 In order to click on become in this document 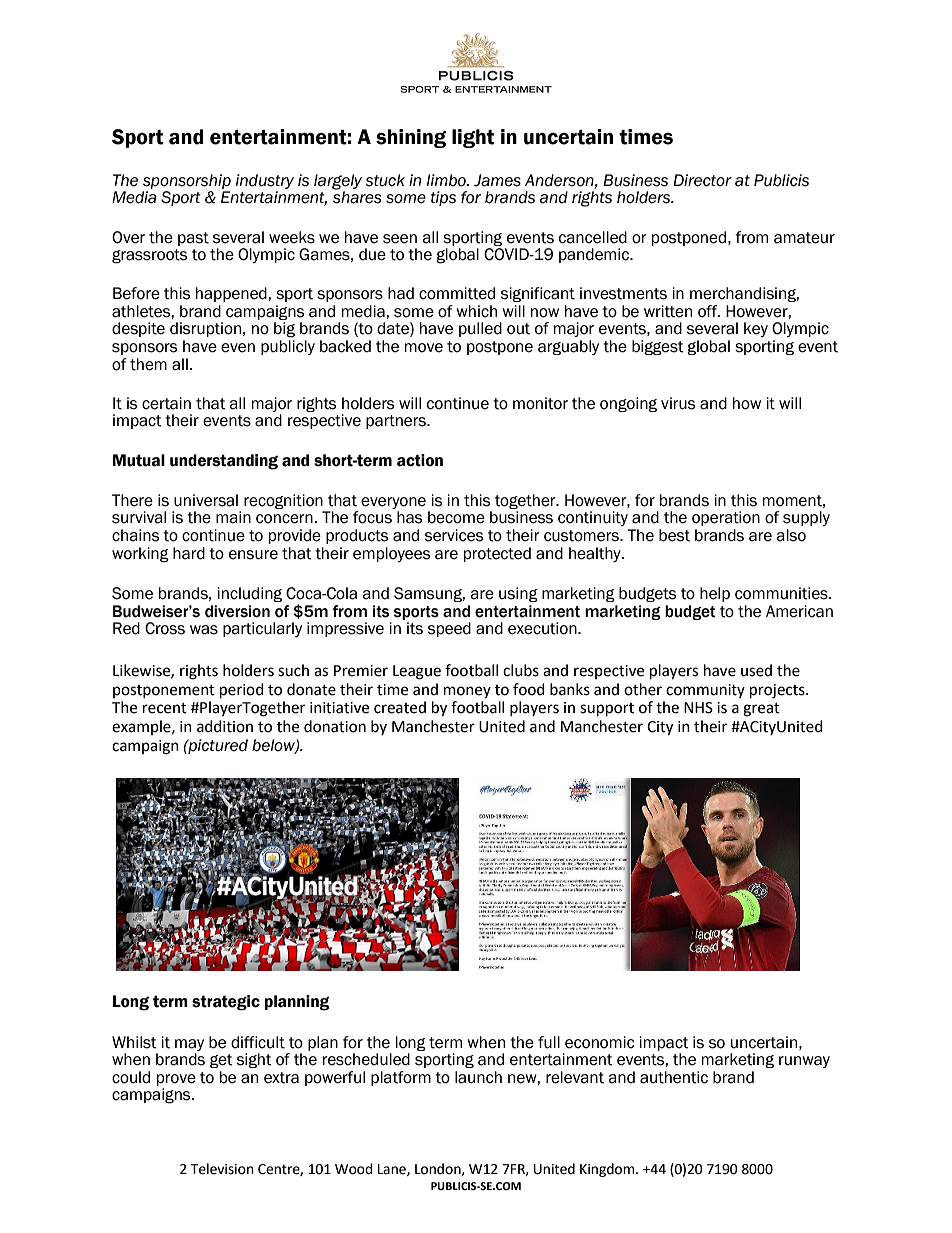, I will do `click(456, 517)`.
